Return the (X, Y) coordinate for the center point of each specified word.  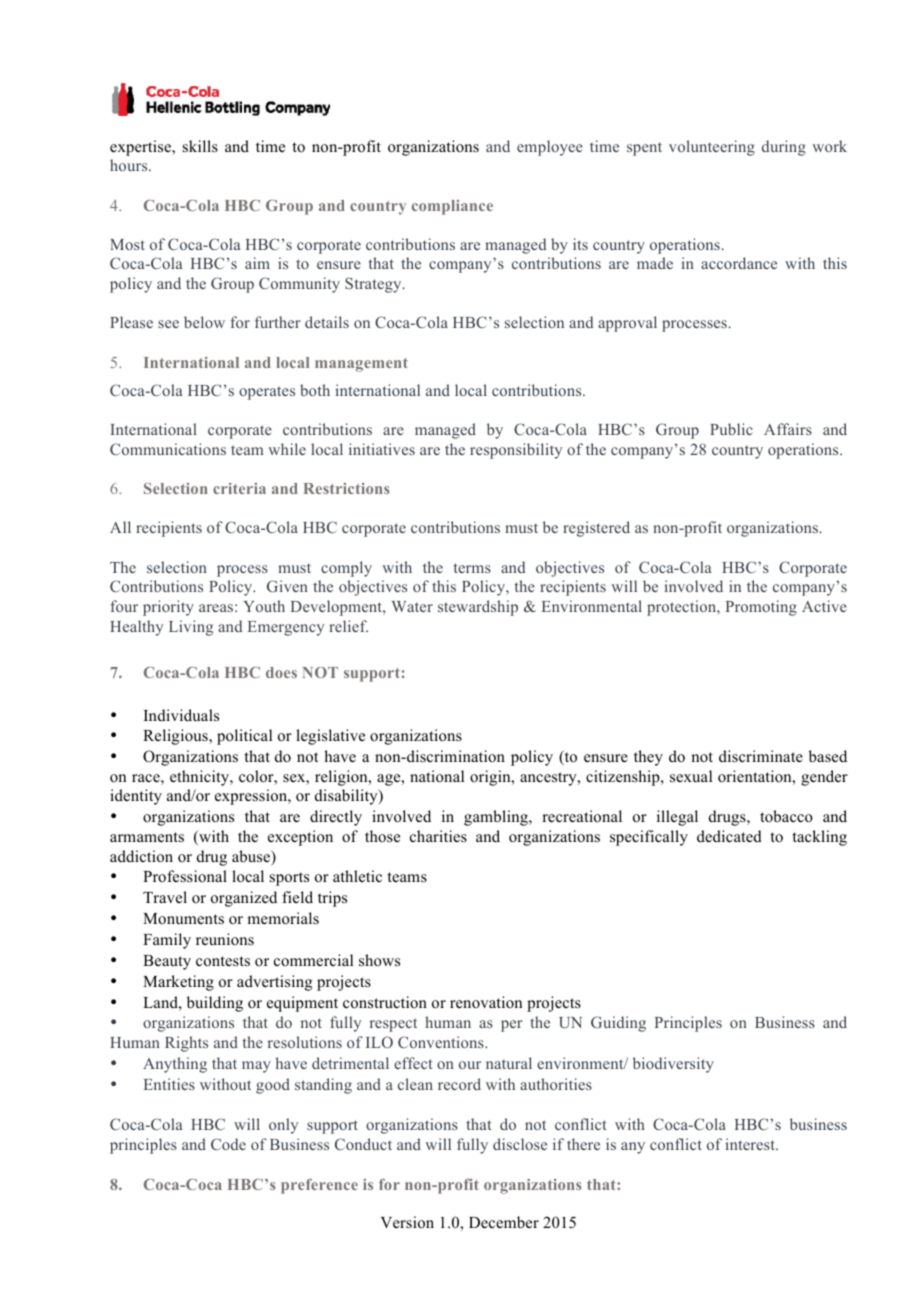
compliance (452, 207)
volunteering (712, 148)
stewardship (478, 608)
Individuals (181, 715)
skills (200, 146)
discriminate (761, 756)
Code (228, 1144)
